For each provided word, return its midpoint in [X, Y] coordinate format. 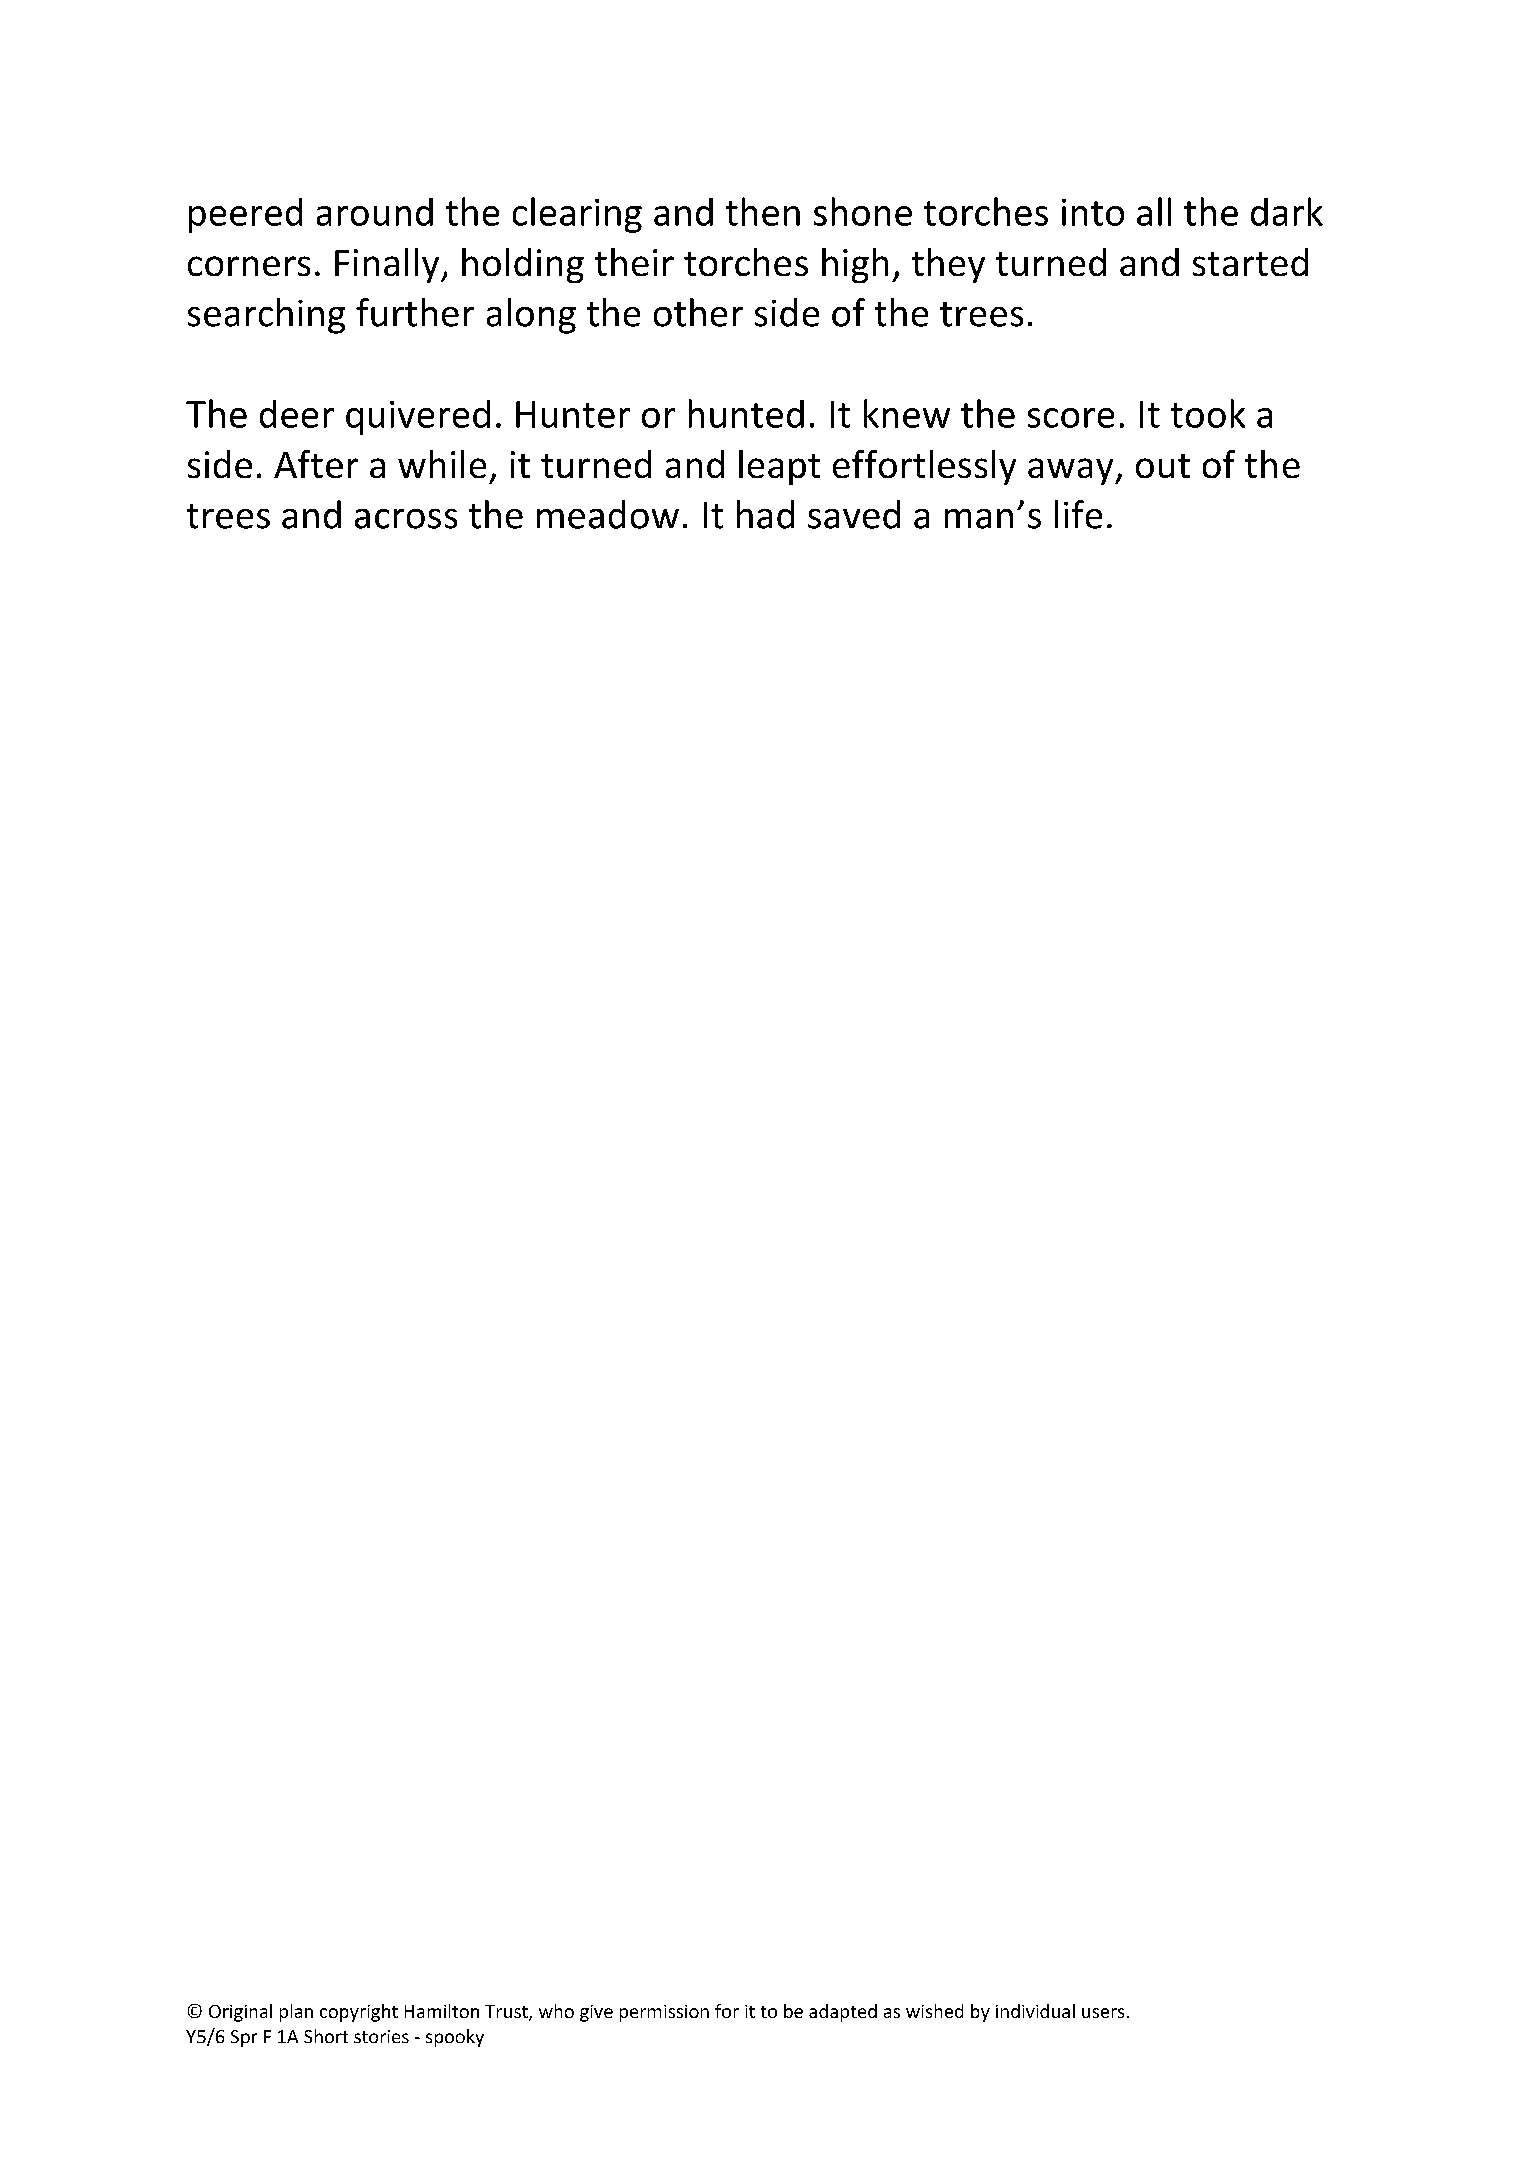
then [763, 211]
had [765, 514]
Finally [388, 265]
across [406, 519]
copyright [359, 2013]
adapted [843, 2013]
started [1250, 262]
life [1078, 514]
